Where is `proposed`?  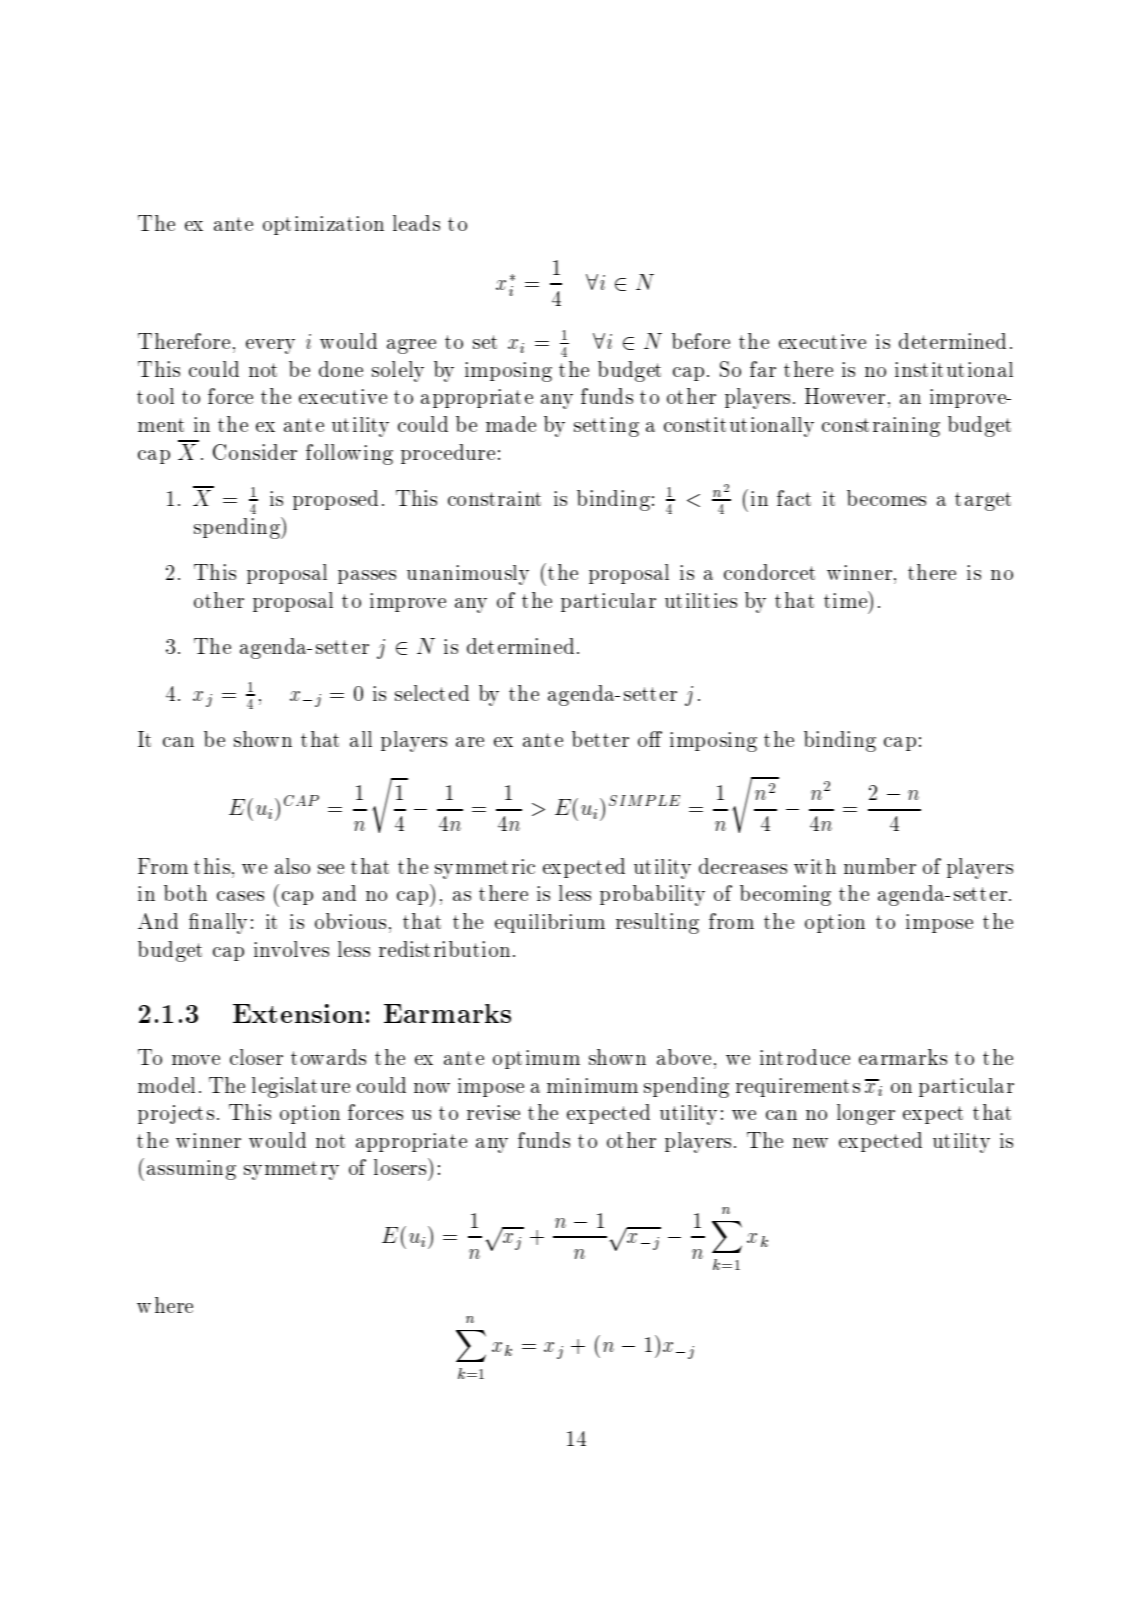
proposed is located at coordinates (335, 500).
